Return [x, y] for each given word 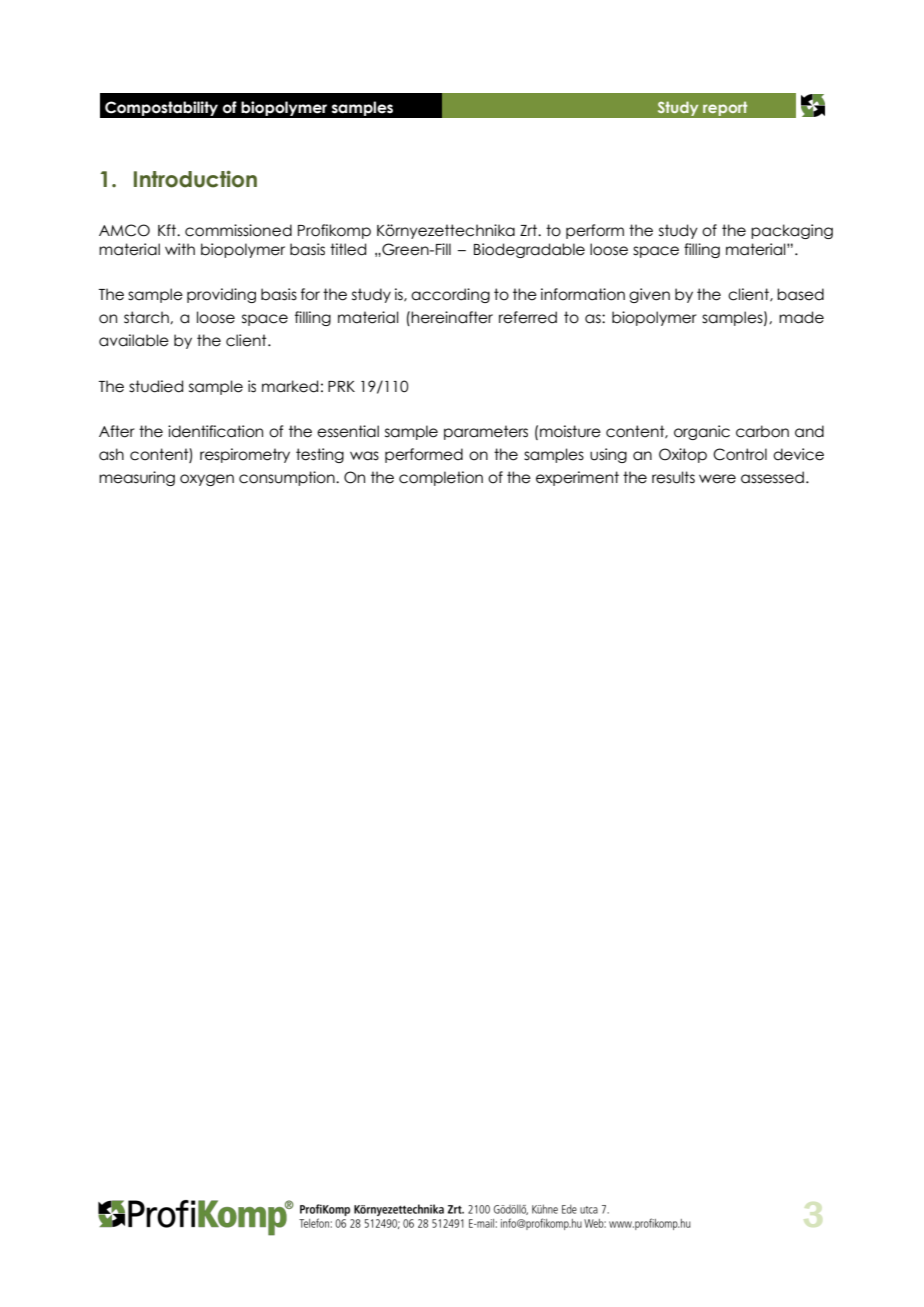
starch [147, 317]
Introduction [195, 179]
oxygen [207, 480]
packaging [792, 231]
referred [528, 317]
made [801, 317]
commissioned [238, 230]
